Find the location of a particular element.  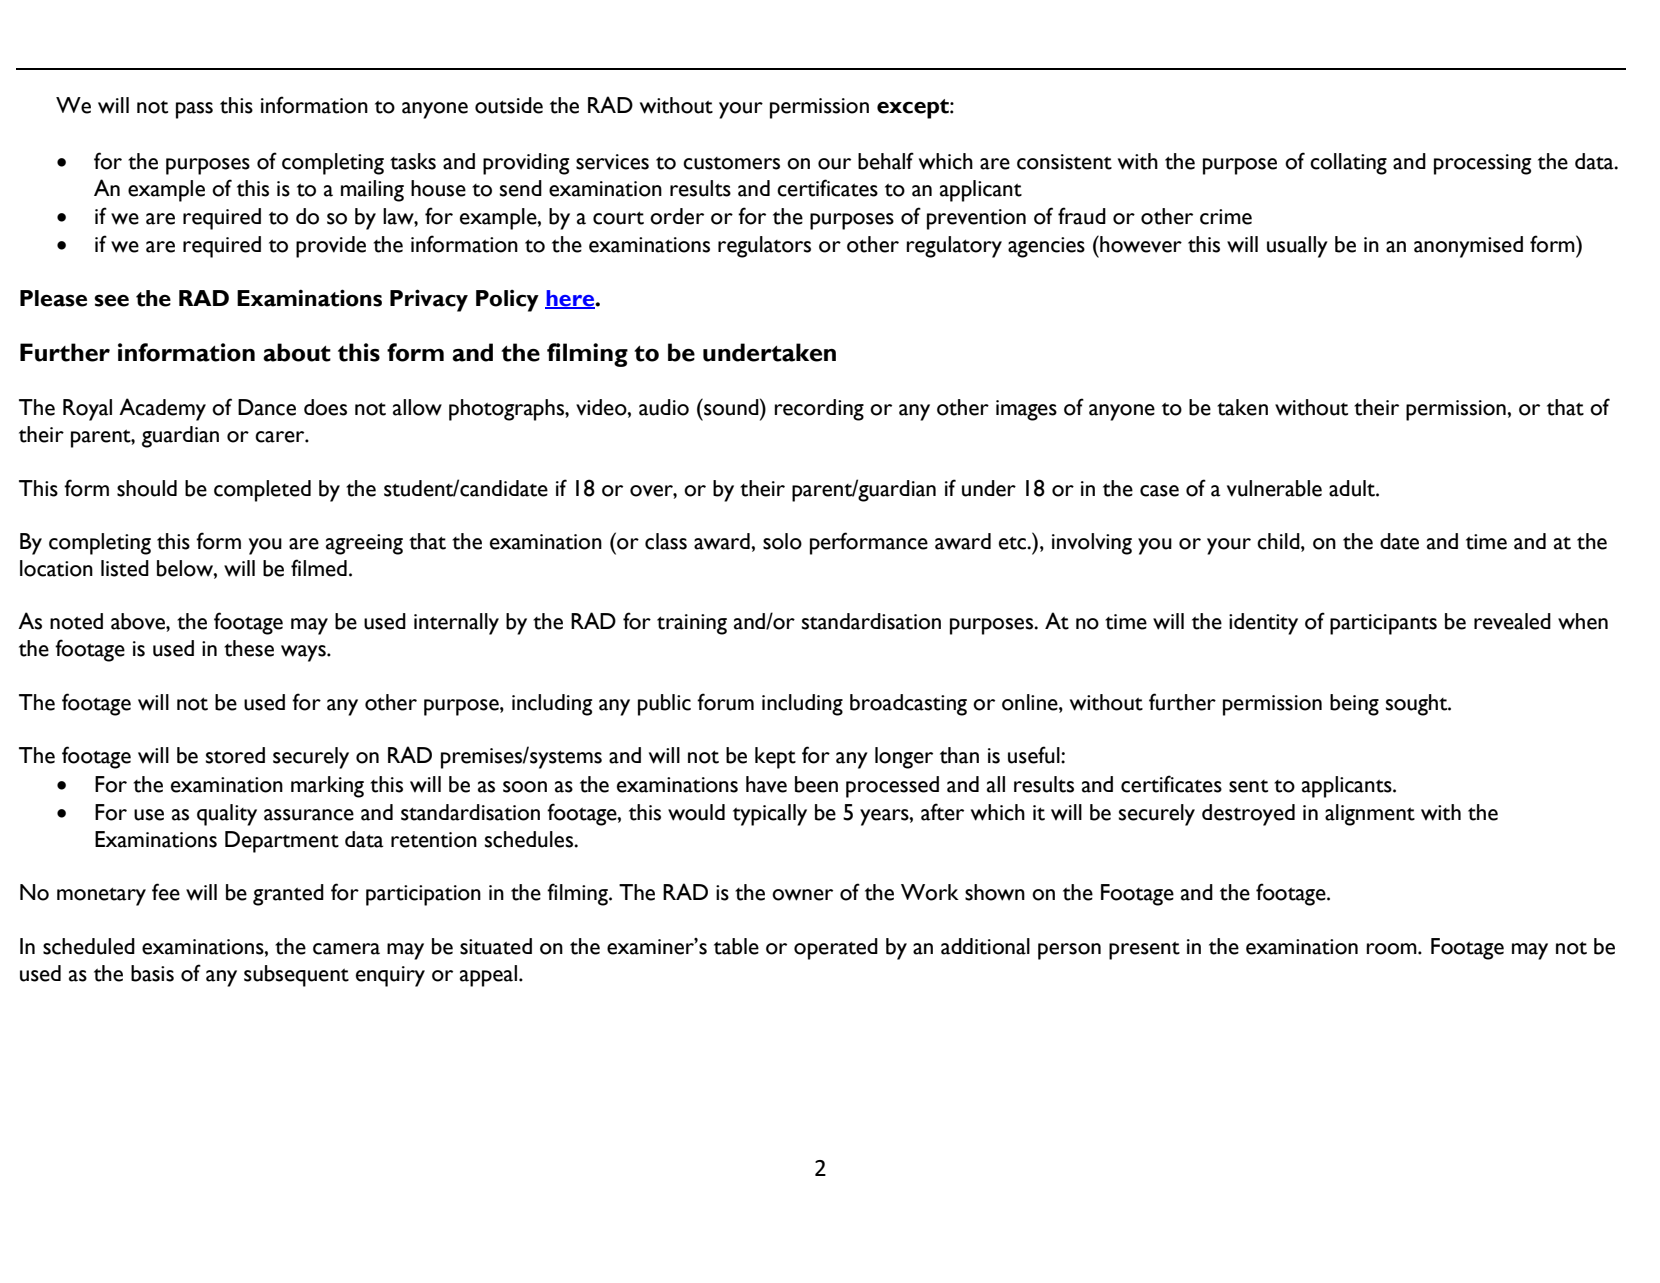

pass is located at coordinates (194, 110).
